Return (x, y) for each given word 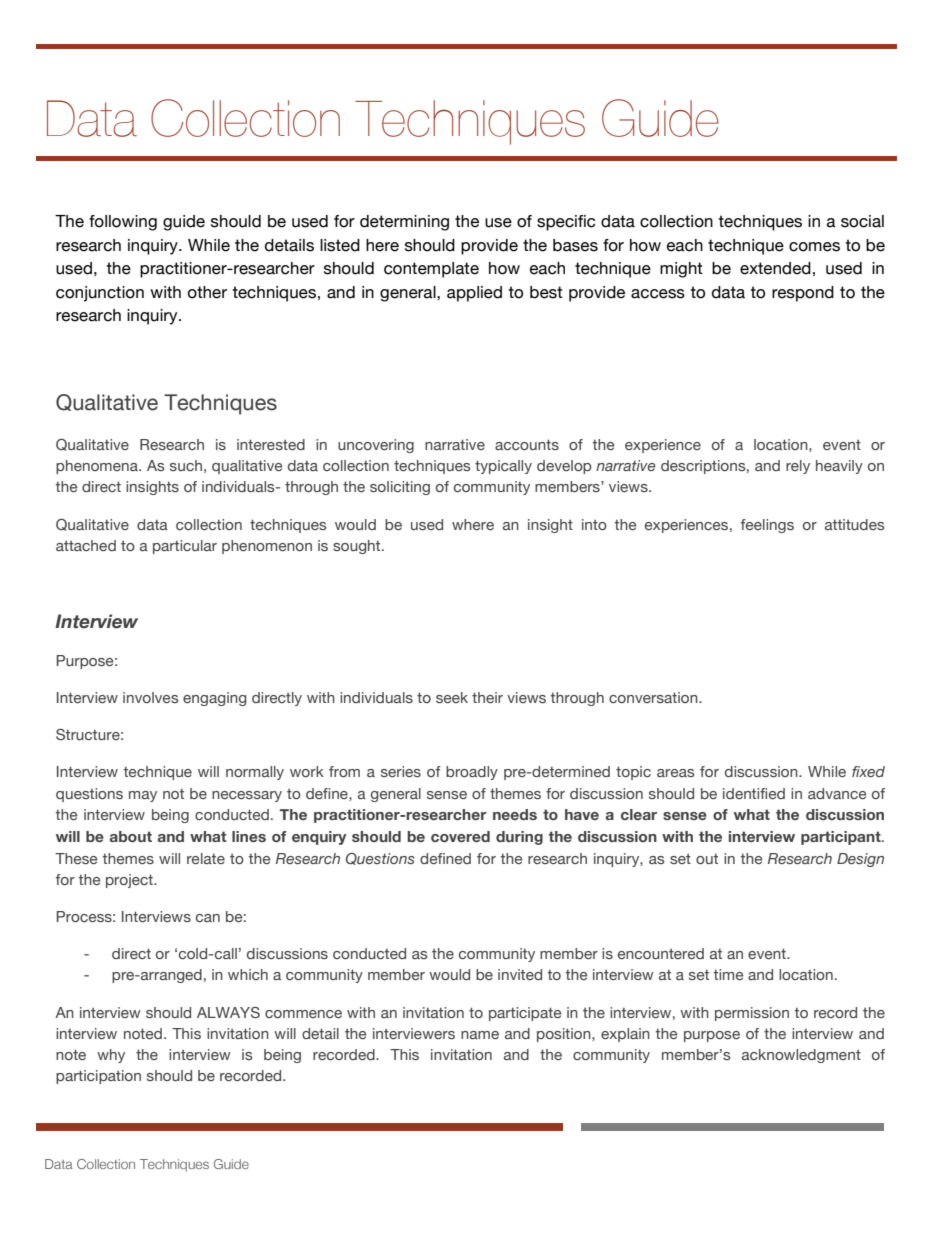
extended (775, 268)
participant (842, 838)
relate (206, 858)
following (123, 223)
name (480, 1035)
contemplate (431, 270)
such (186, 465)
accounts (527, 444)
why (111, 1056)
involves (150, 697)
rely (798, 467)
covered (460, 836)
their (487, 697)
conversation (654, 697)
